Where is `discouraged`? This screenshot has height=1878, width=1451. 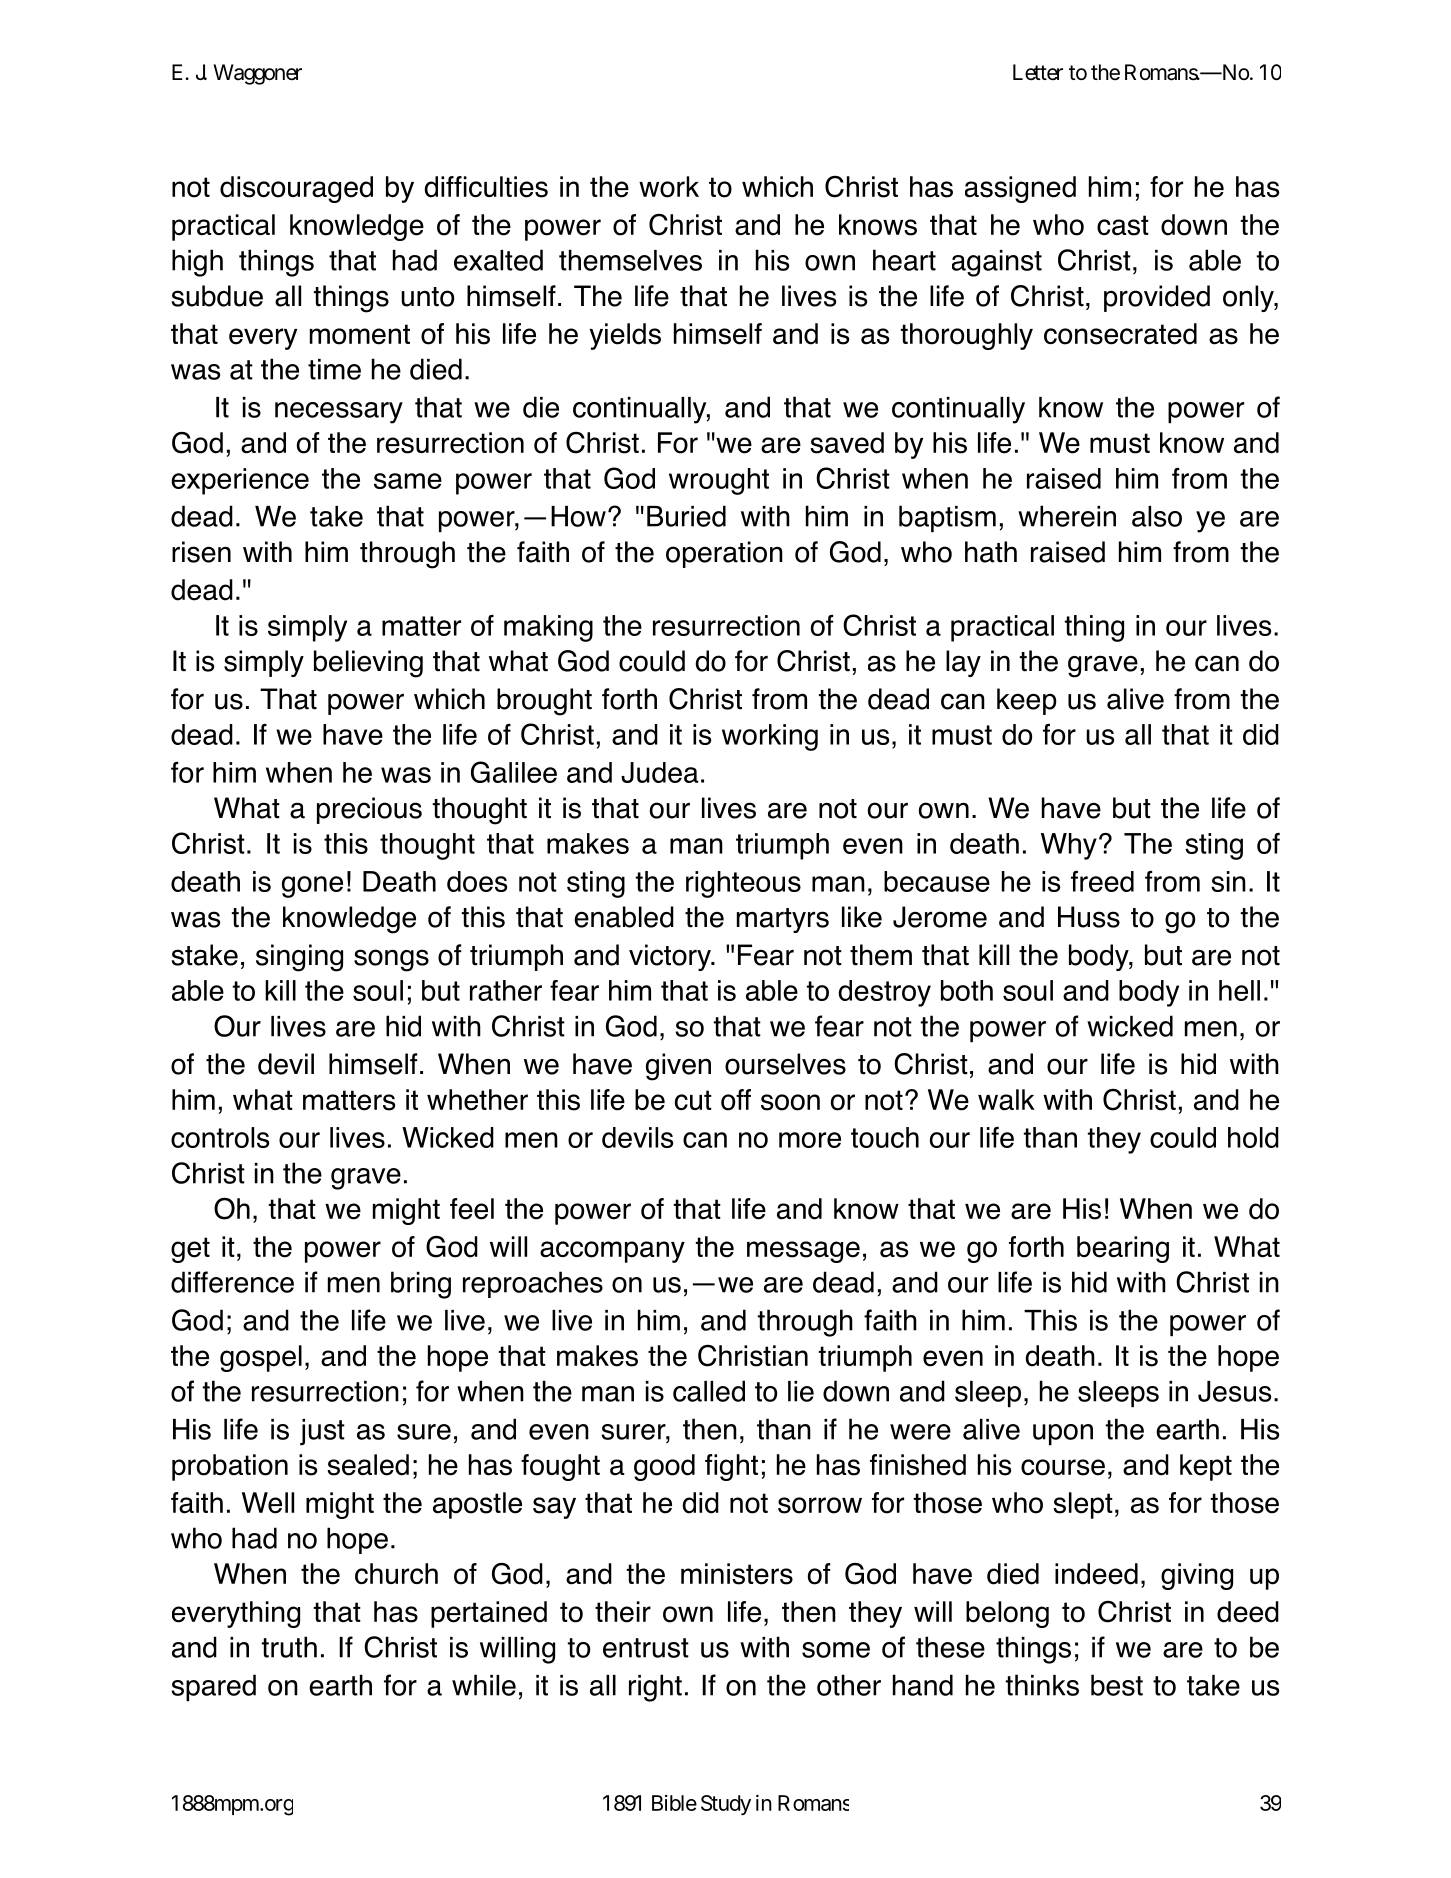 discouraged is located at coordinates (296, 189).
